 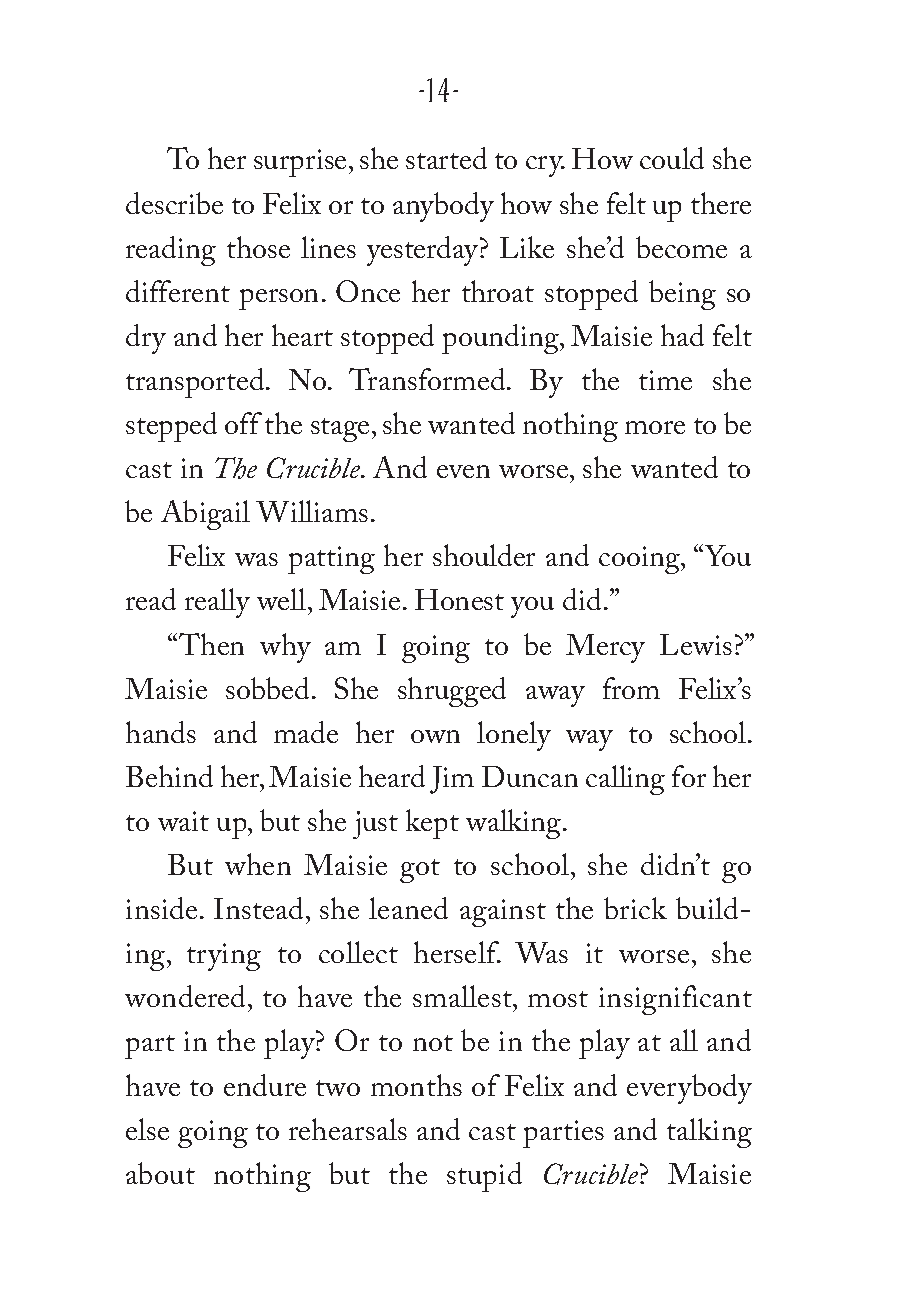 What do you see at coordinates (443, 207) in the screenshot?
I see `anybody` at bounding box center [443, 207].
